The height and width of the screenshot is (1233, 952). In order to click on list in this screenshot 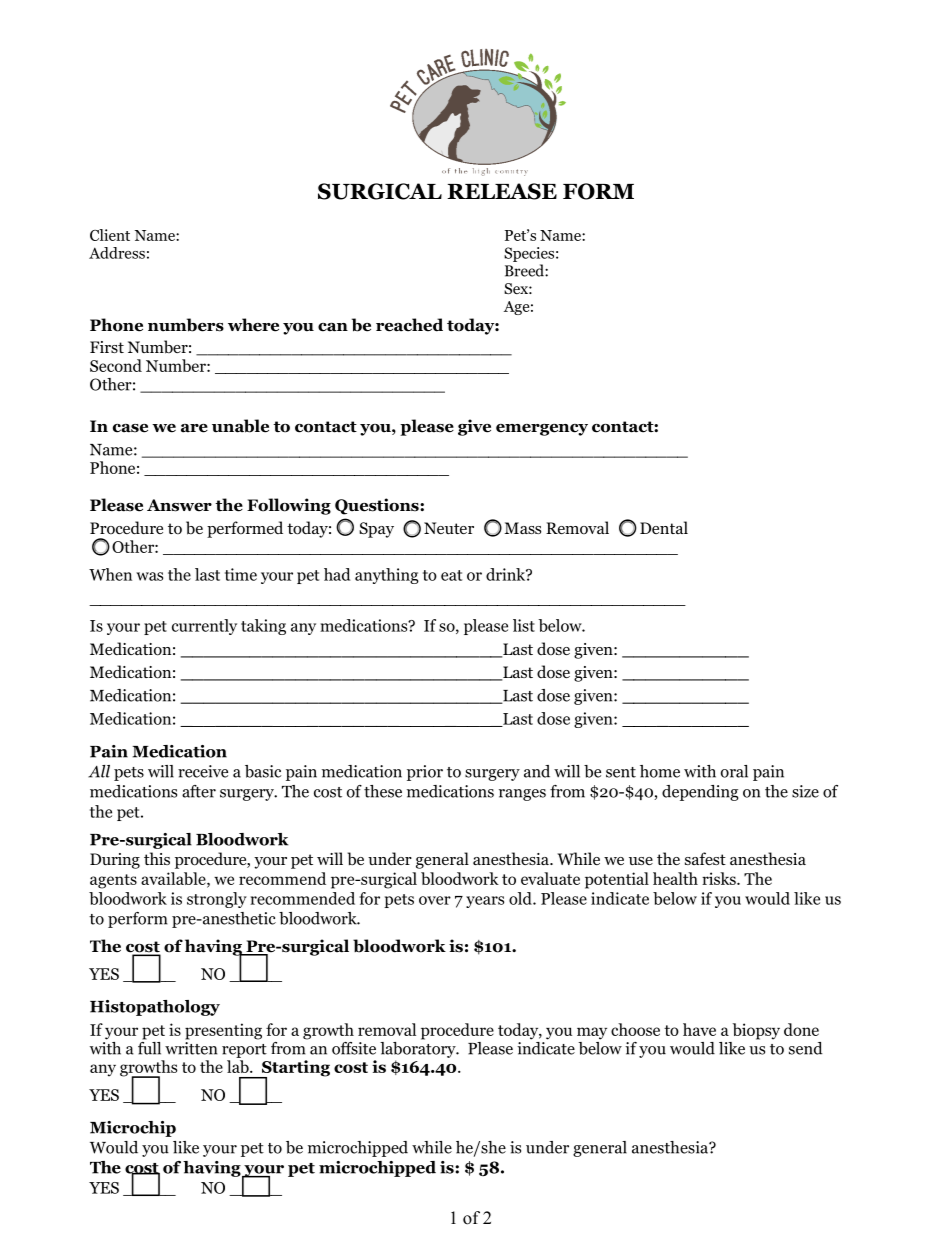, I will do `click(524, 625)`.
